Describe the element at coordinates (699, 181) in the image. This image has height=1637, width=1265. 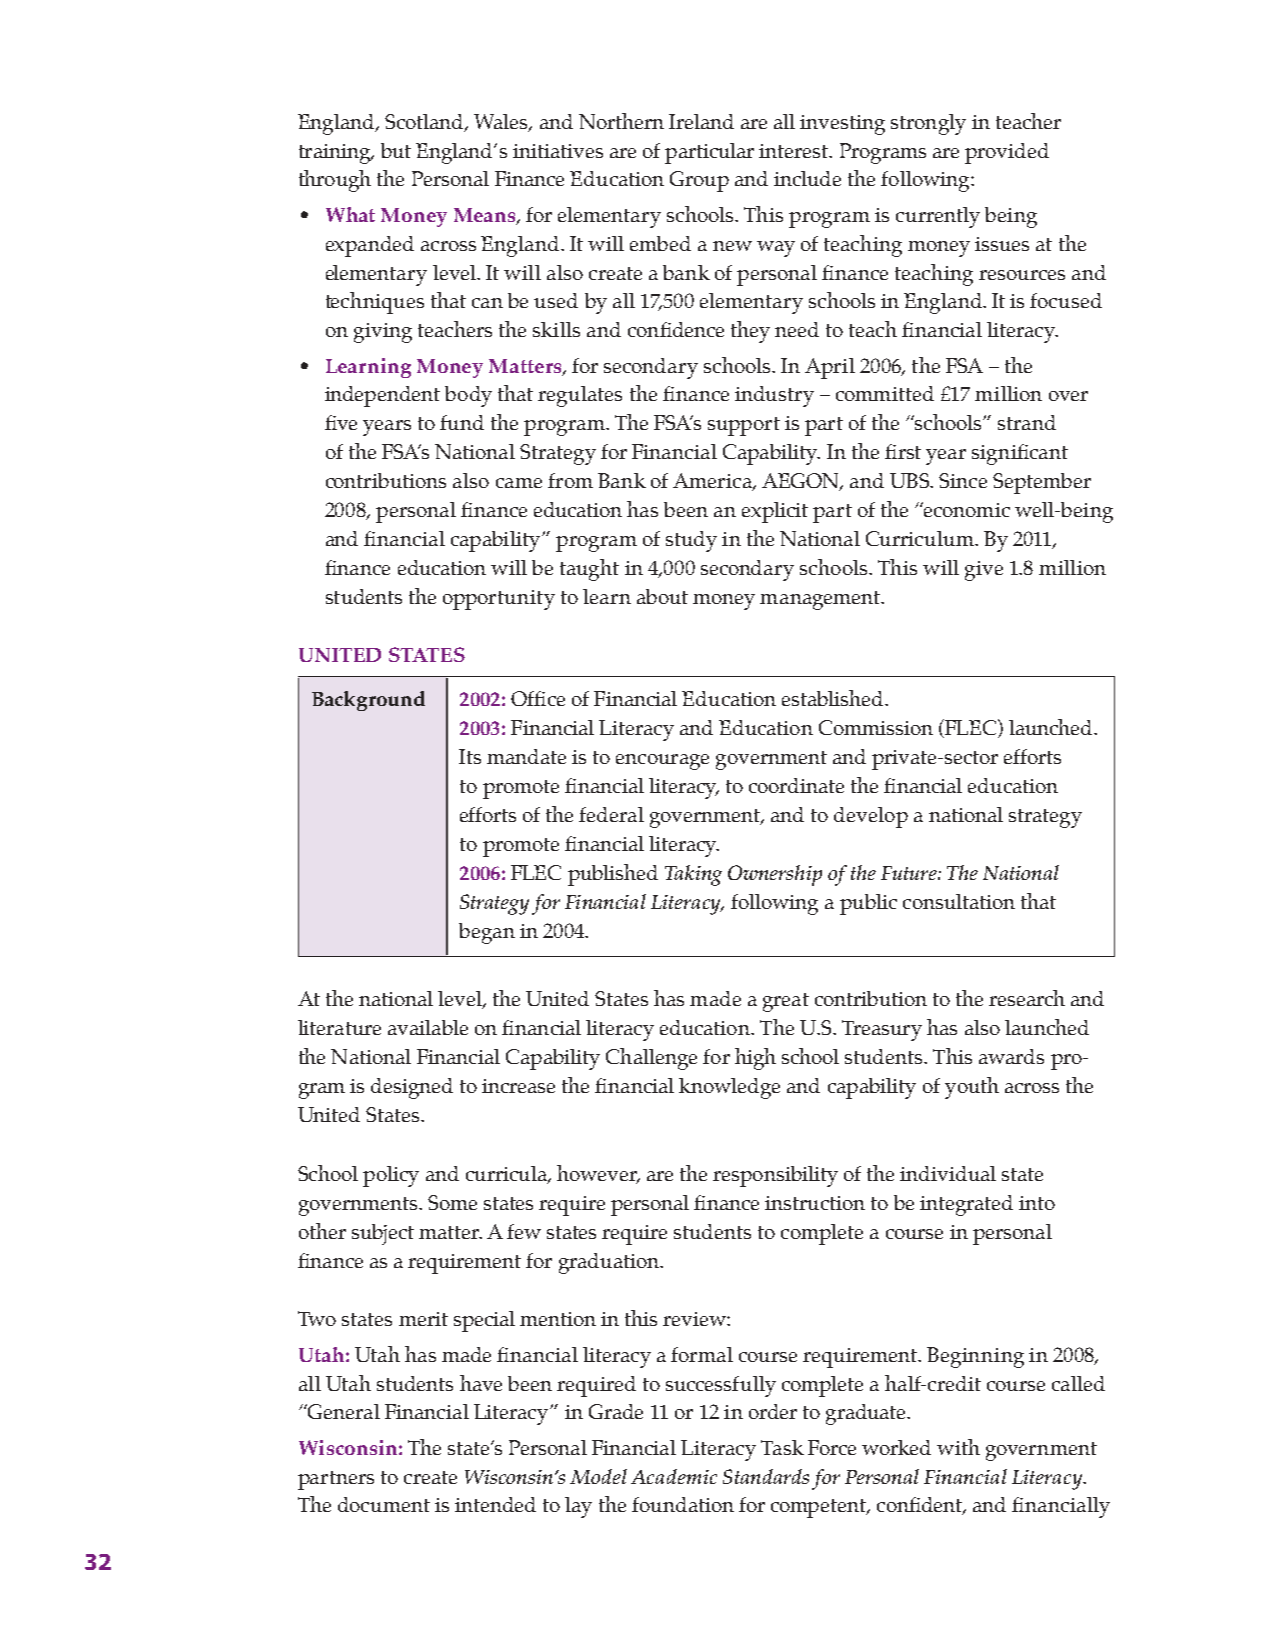
I see `Group` at that location.
